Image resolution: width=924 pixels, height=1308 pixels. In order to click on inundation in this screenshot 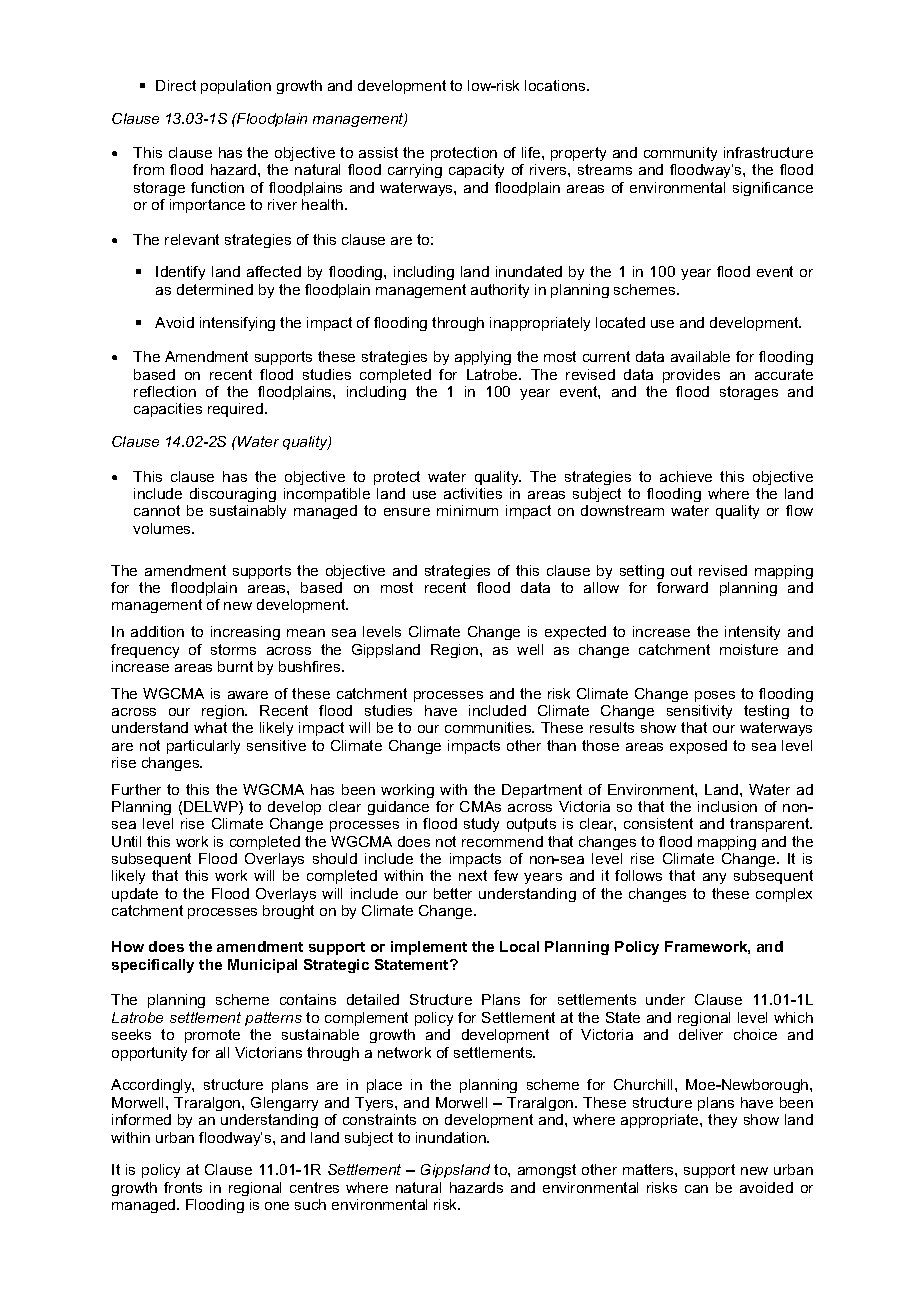, I will do `click(452, 1137)`.
